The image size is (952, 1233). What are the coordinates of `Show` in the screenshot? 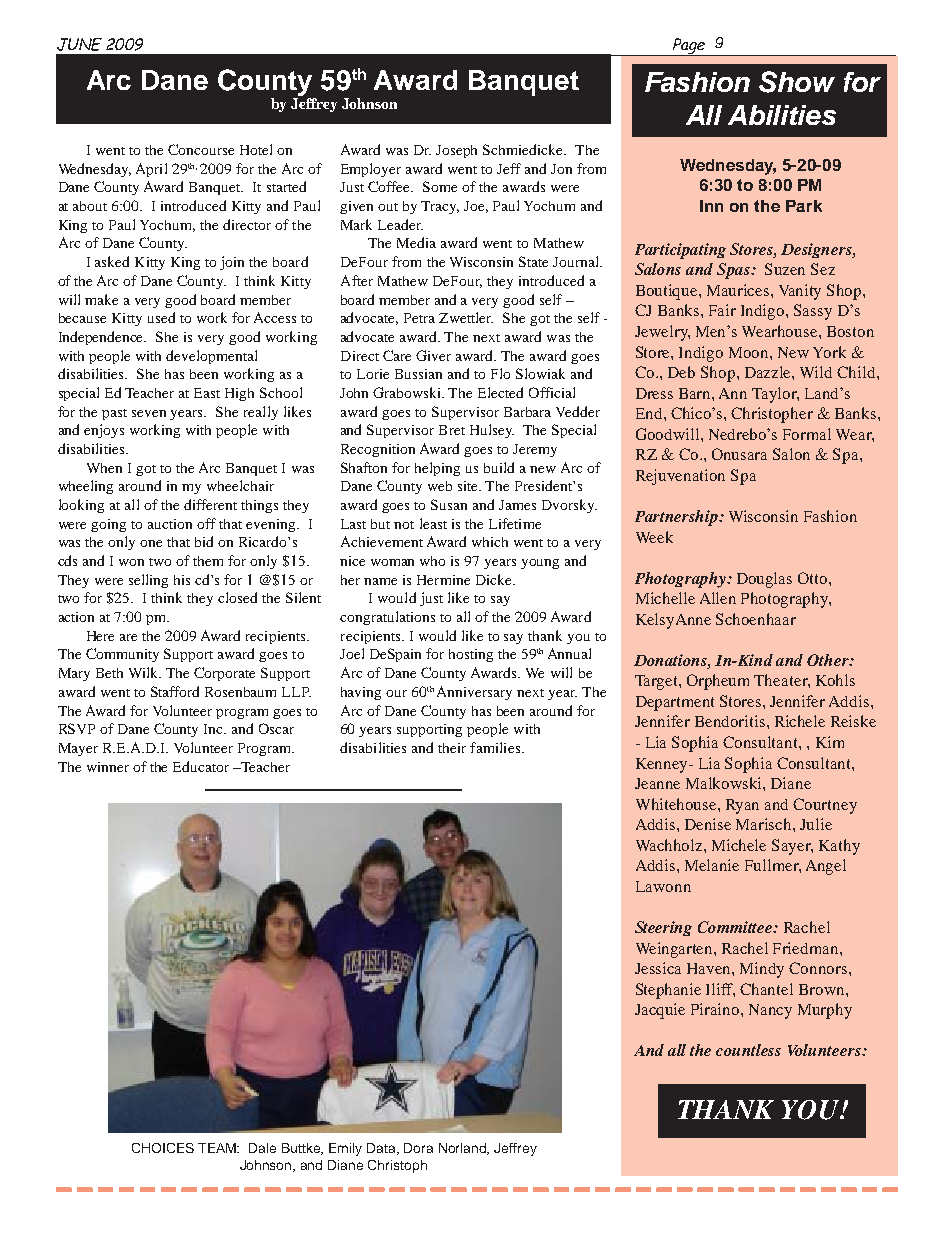 It's located at (797, 82).
